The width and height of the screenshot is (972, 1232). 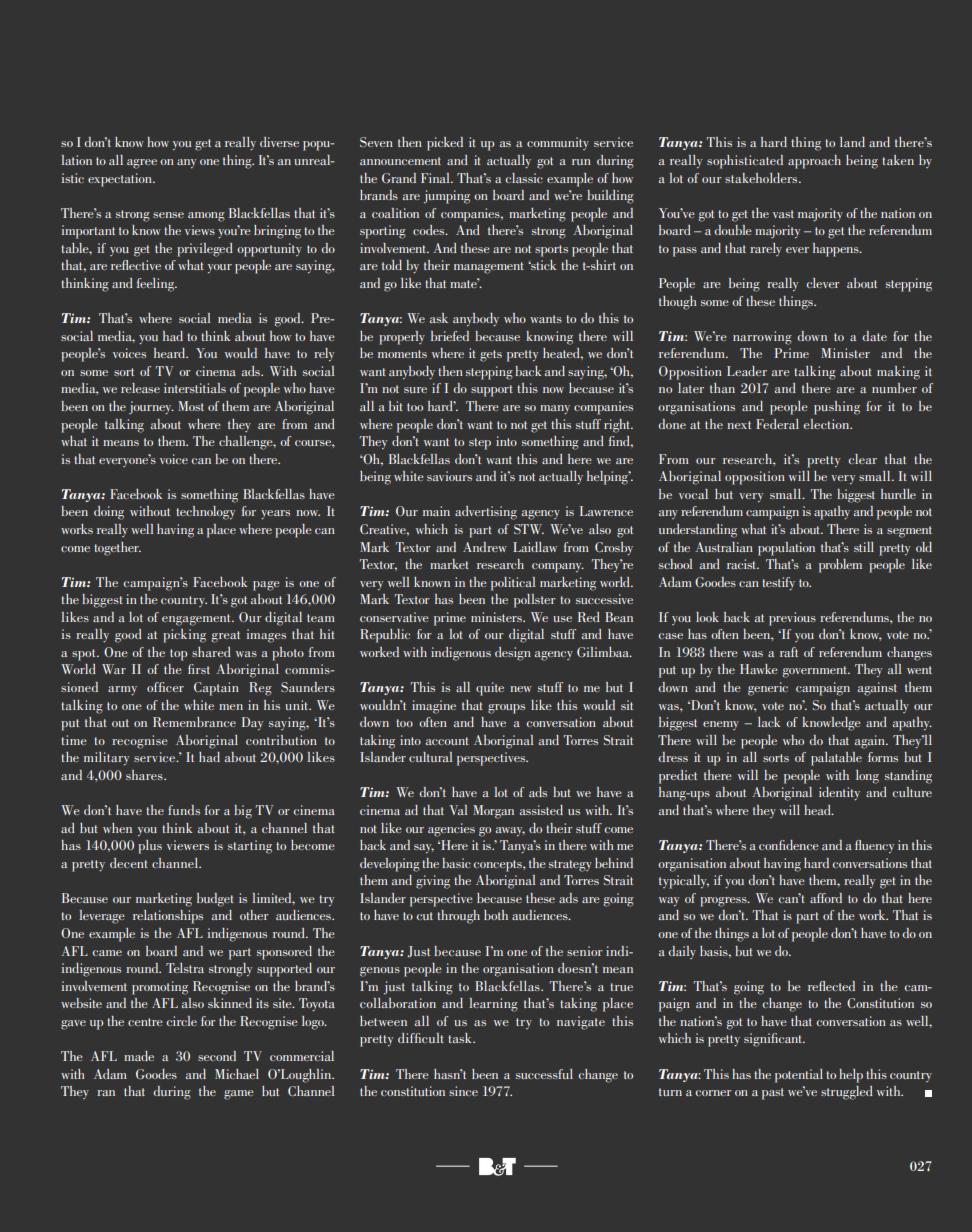 What do you see at coordinates (139, 1056) in the screenshot?
I see `made` at bounding box center [139, 1056].
